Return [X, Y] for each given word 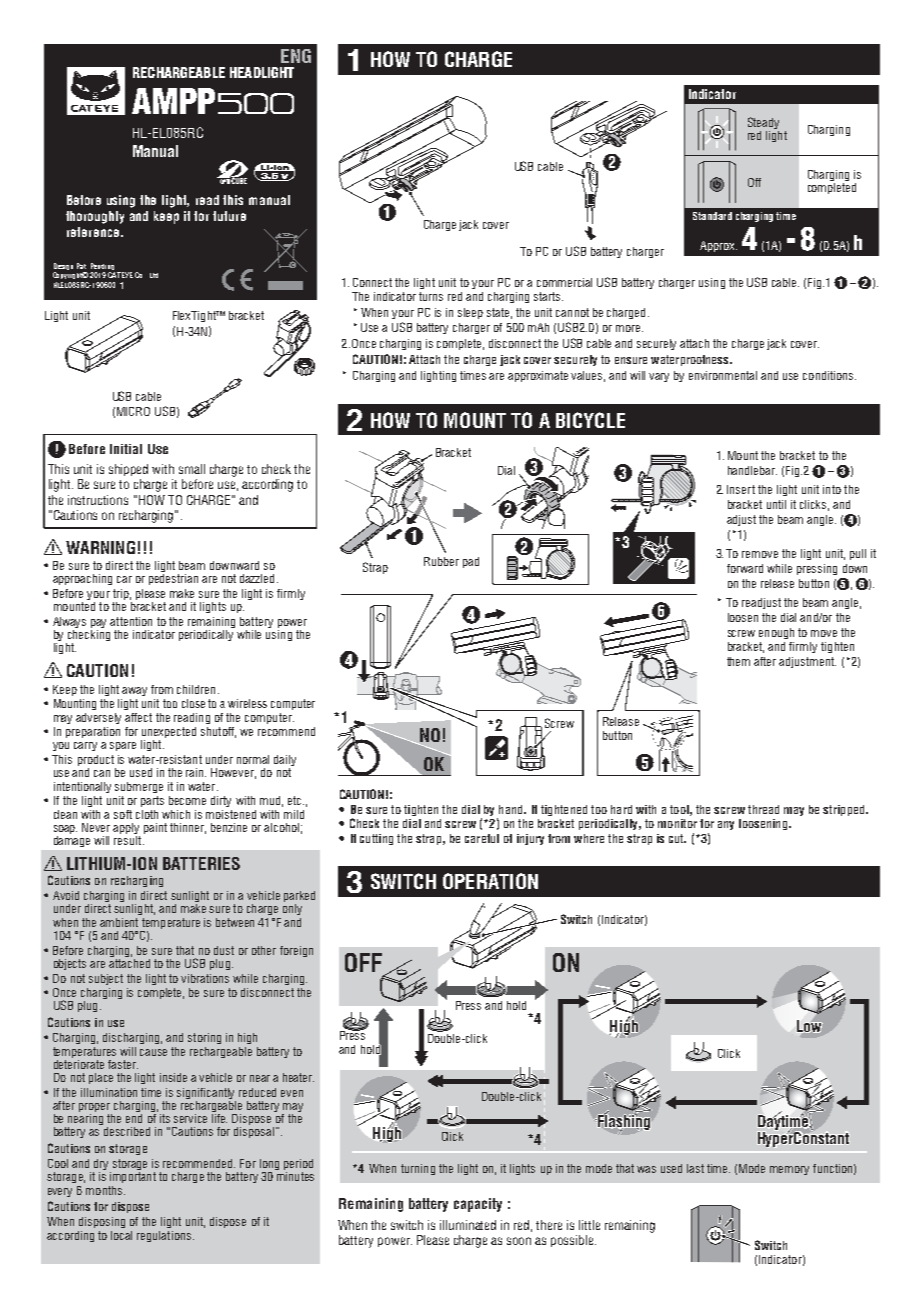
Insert [741, 489]
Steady [763, 124]
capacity [478, 1205]
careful [482, 838]
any [726, 825]
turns [431, 296]
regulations [164, 1236]
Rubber [441, 561]
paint [155, 828]
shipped [128, 470]
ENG [296, 56]
